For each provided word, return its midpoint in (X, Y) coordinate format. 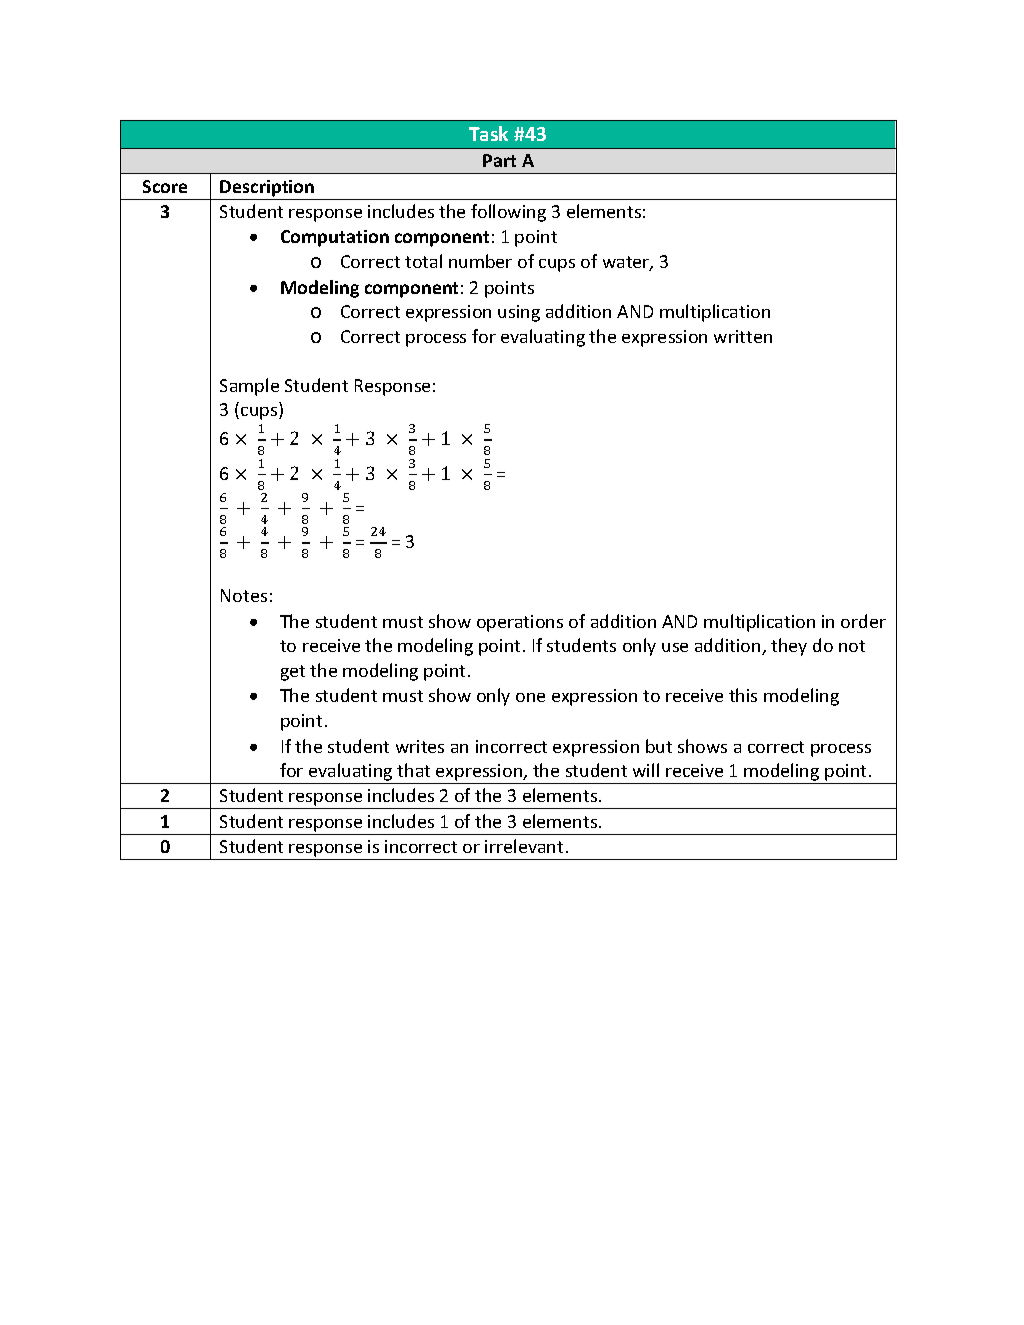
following (508, 213)
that (413, 770)
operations (520, 623)
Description (267, 188)
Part (499, 160)
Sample (249, 387)
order (863, 621)
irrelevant (524, 846)
